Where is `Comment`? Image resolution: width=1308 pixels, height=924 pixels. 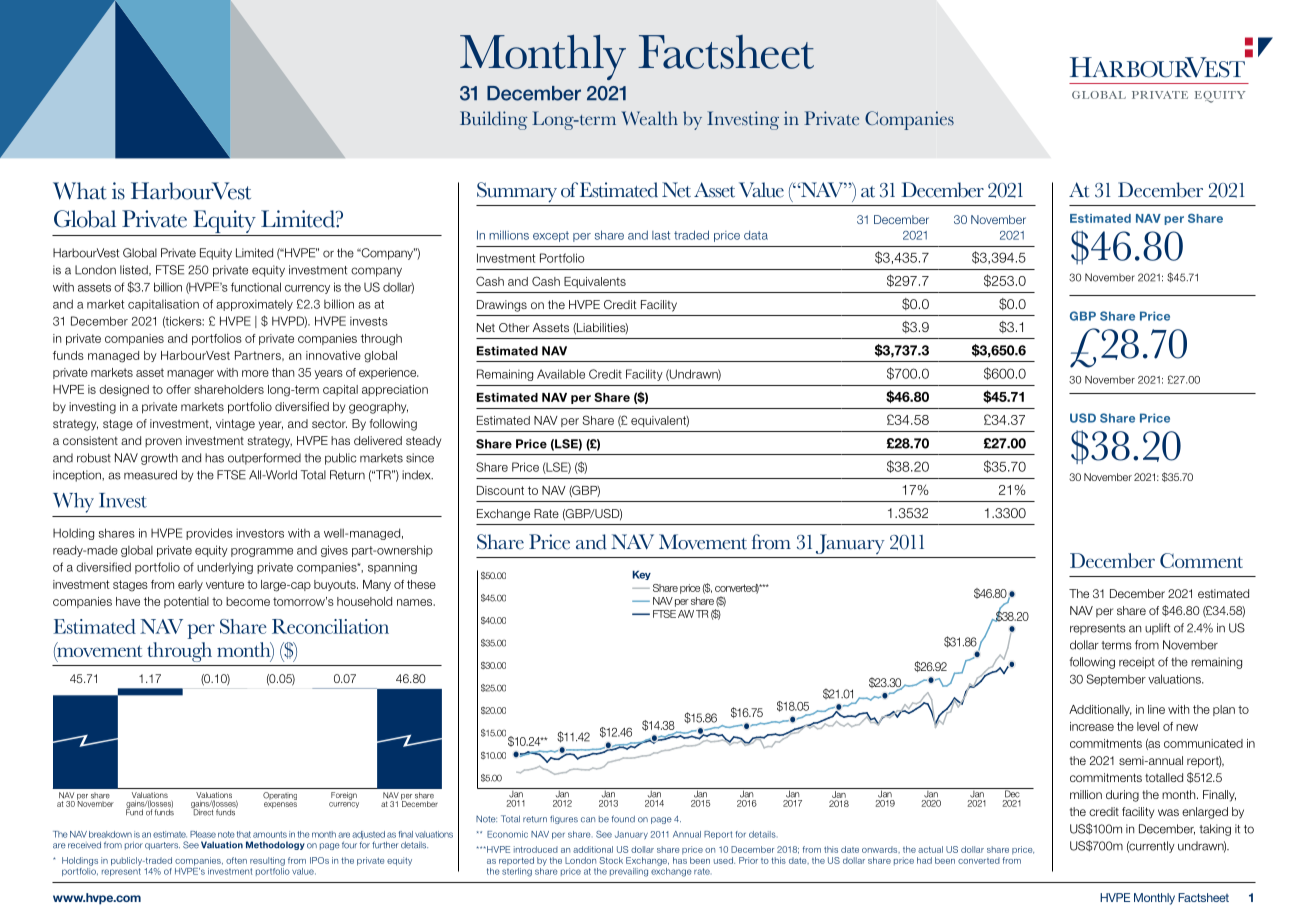 Comment is located at coordinates (1201, 560).
